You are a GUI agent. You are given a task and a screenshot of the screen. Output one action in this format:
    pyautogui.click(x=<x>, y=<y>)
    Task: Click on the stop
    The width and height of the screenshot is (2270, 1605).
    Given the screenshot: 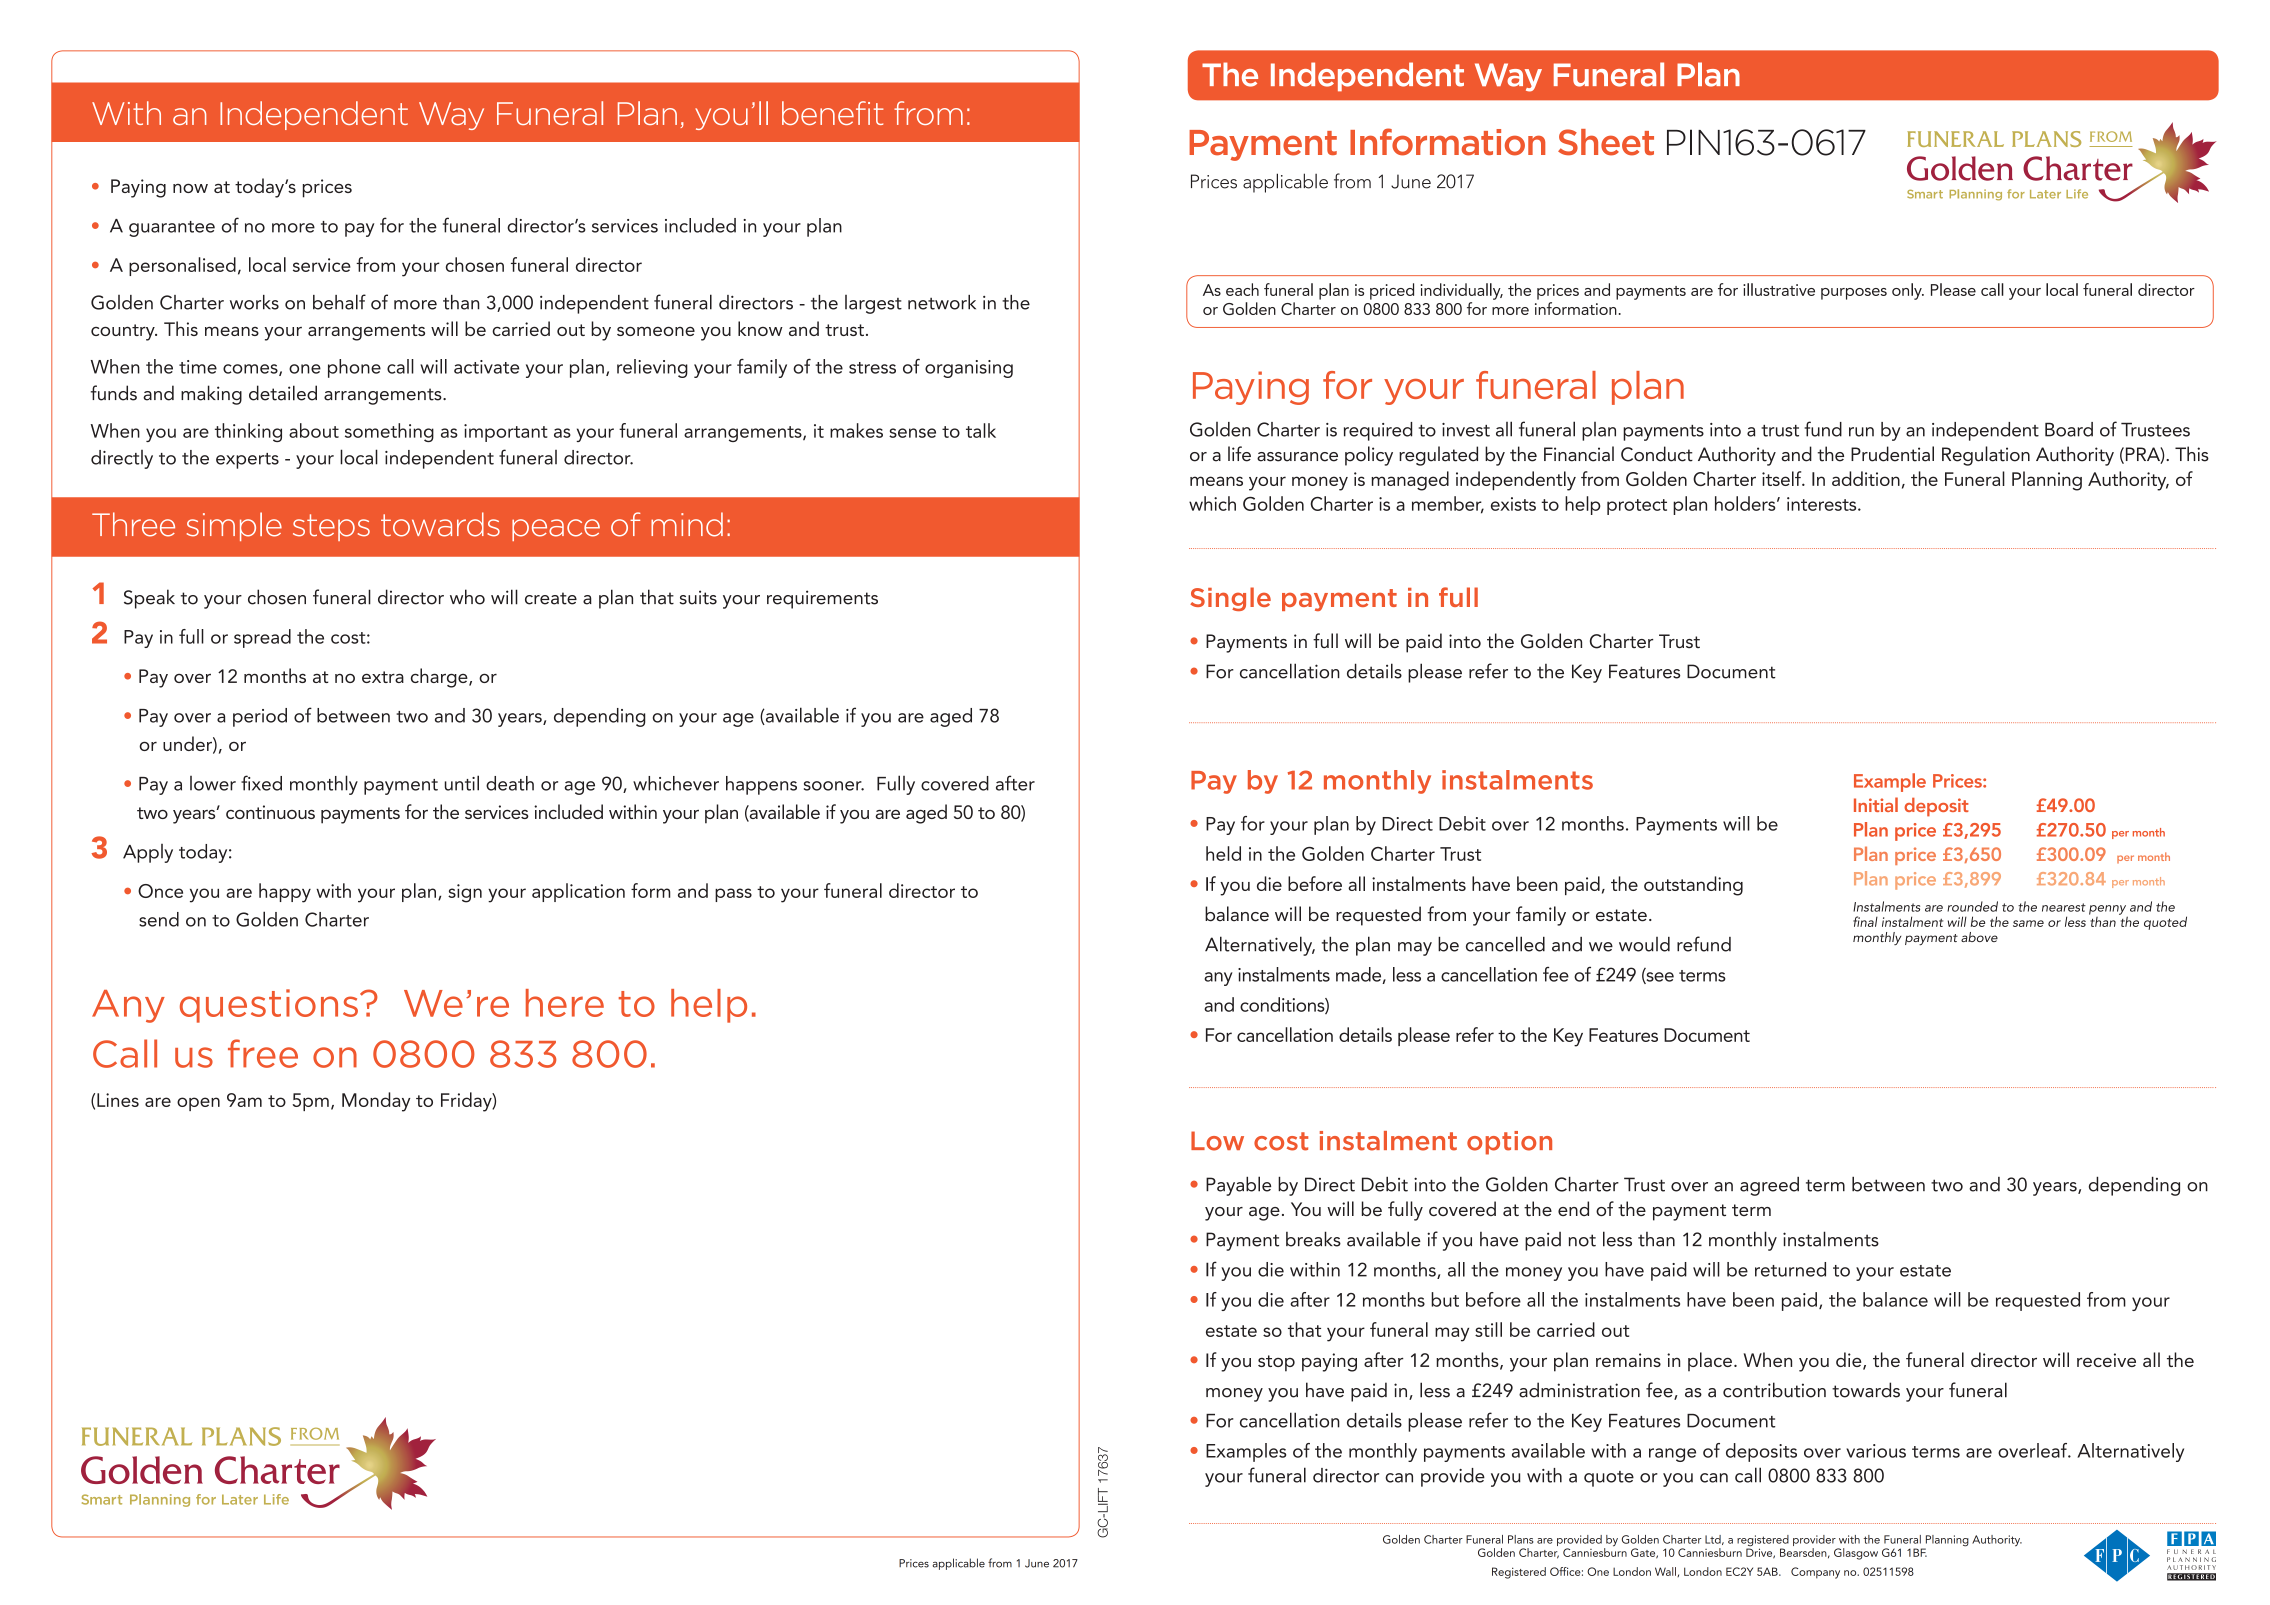 What is the action you would take?
    pyautogui.click(x=1276, y=1363)
